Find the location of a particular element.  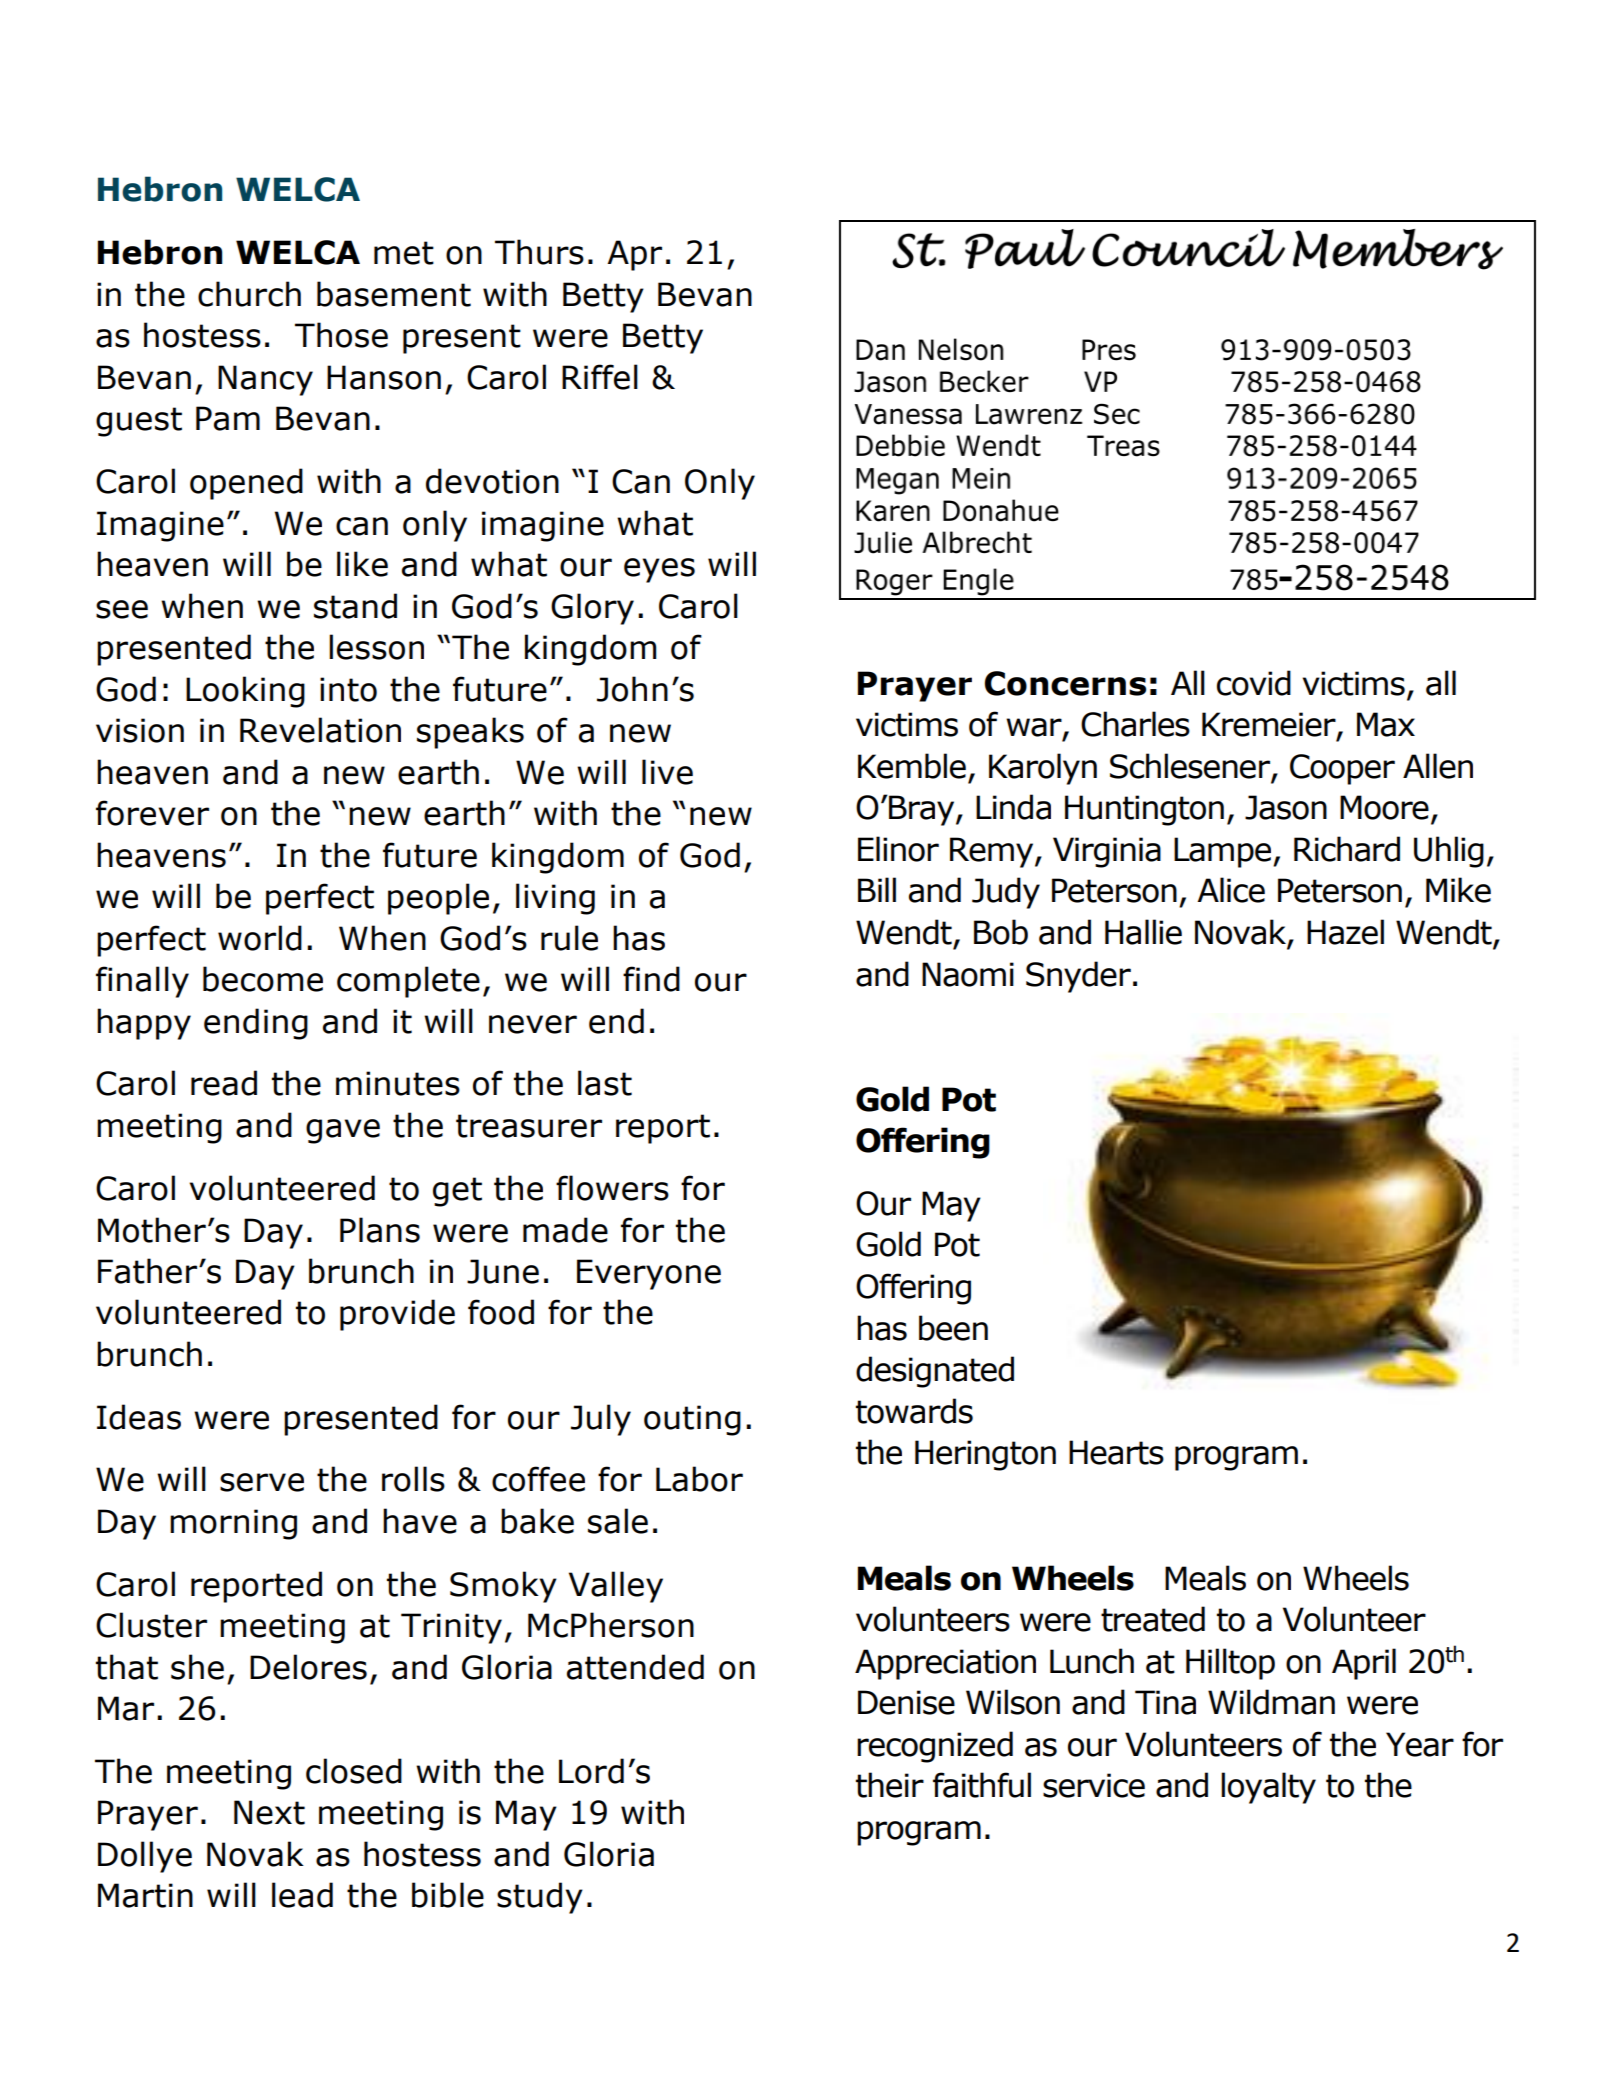

live is located at coordinates (667, 772).
